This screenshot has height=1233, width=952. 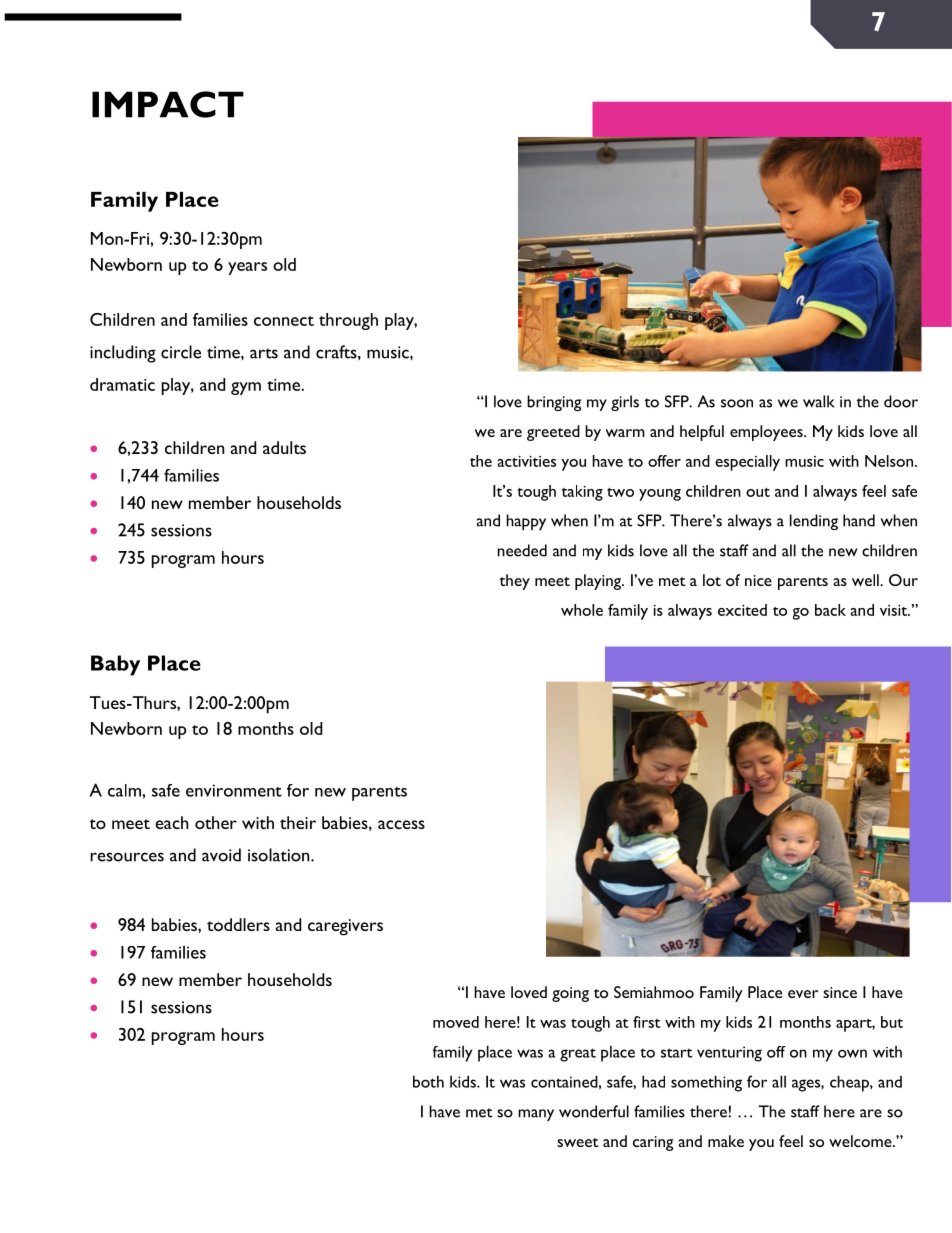 What do you see at coordinates (737, 403) in the screenshot?
I see `soon` at bounding box center [737, 403].
